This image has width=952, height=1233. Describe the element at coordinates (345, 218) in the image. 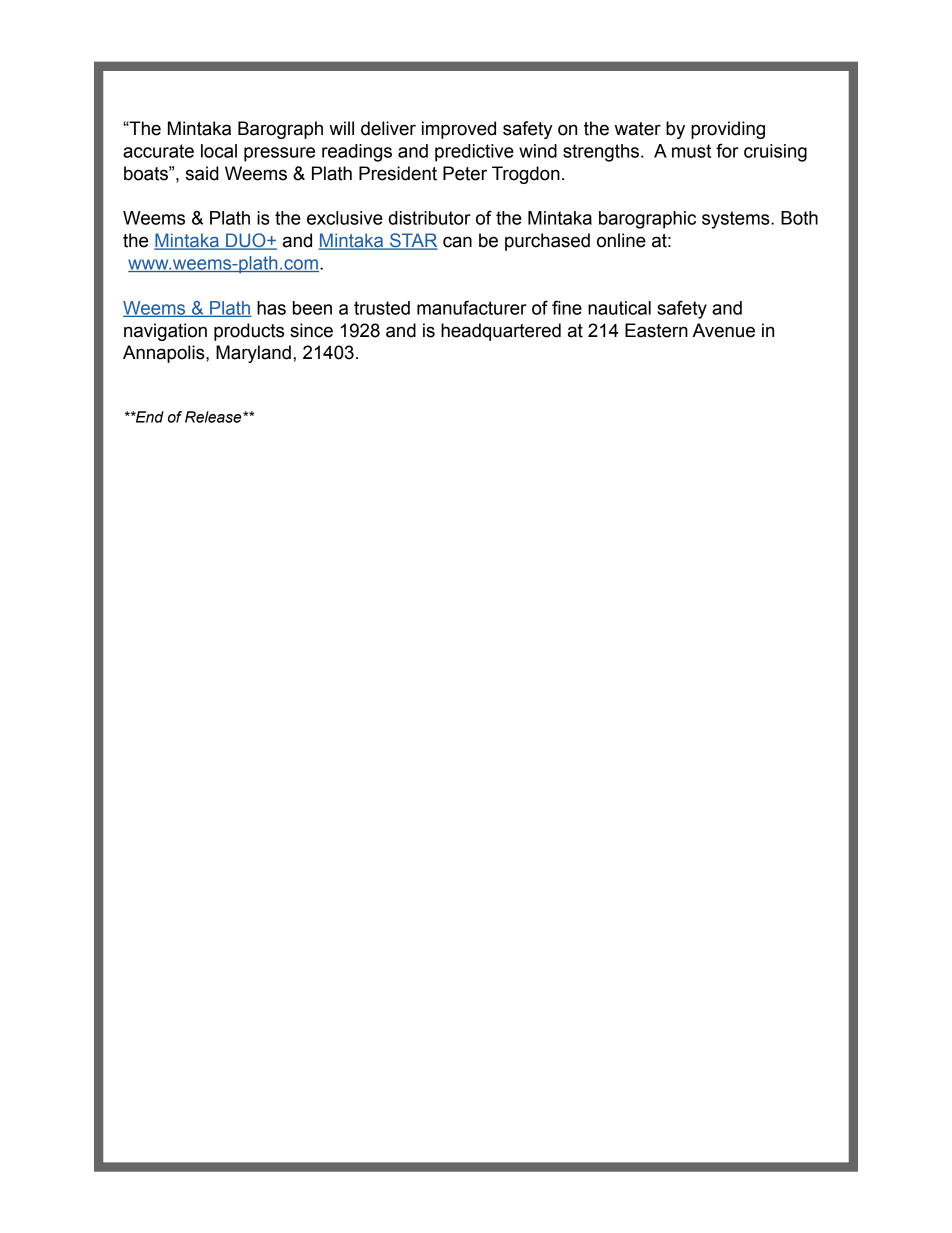

I see `exclusive` at that location.
